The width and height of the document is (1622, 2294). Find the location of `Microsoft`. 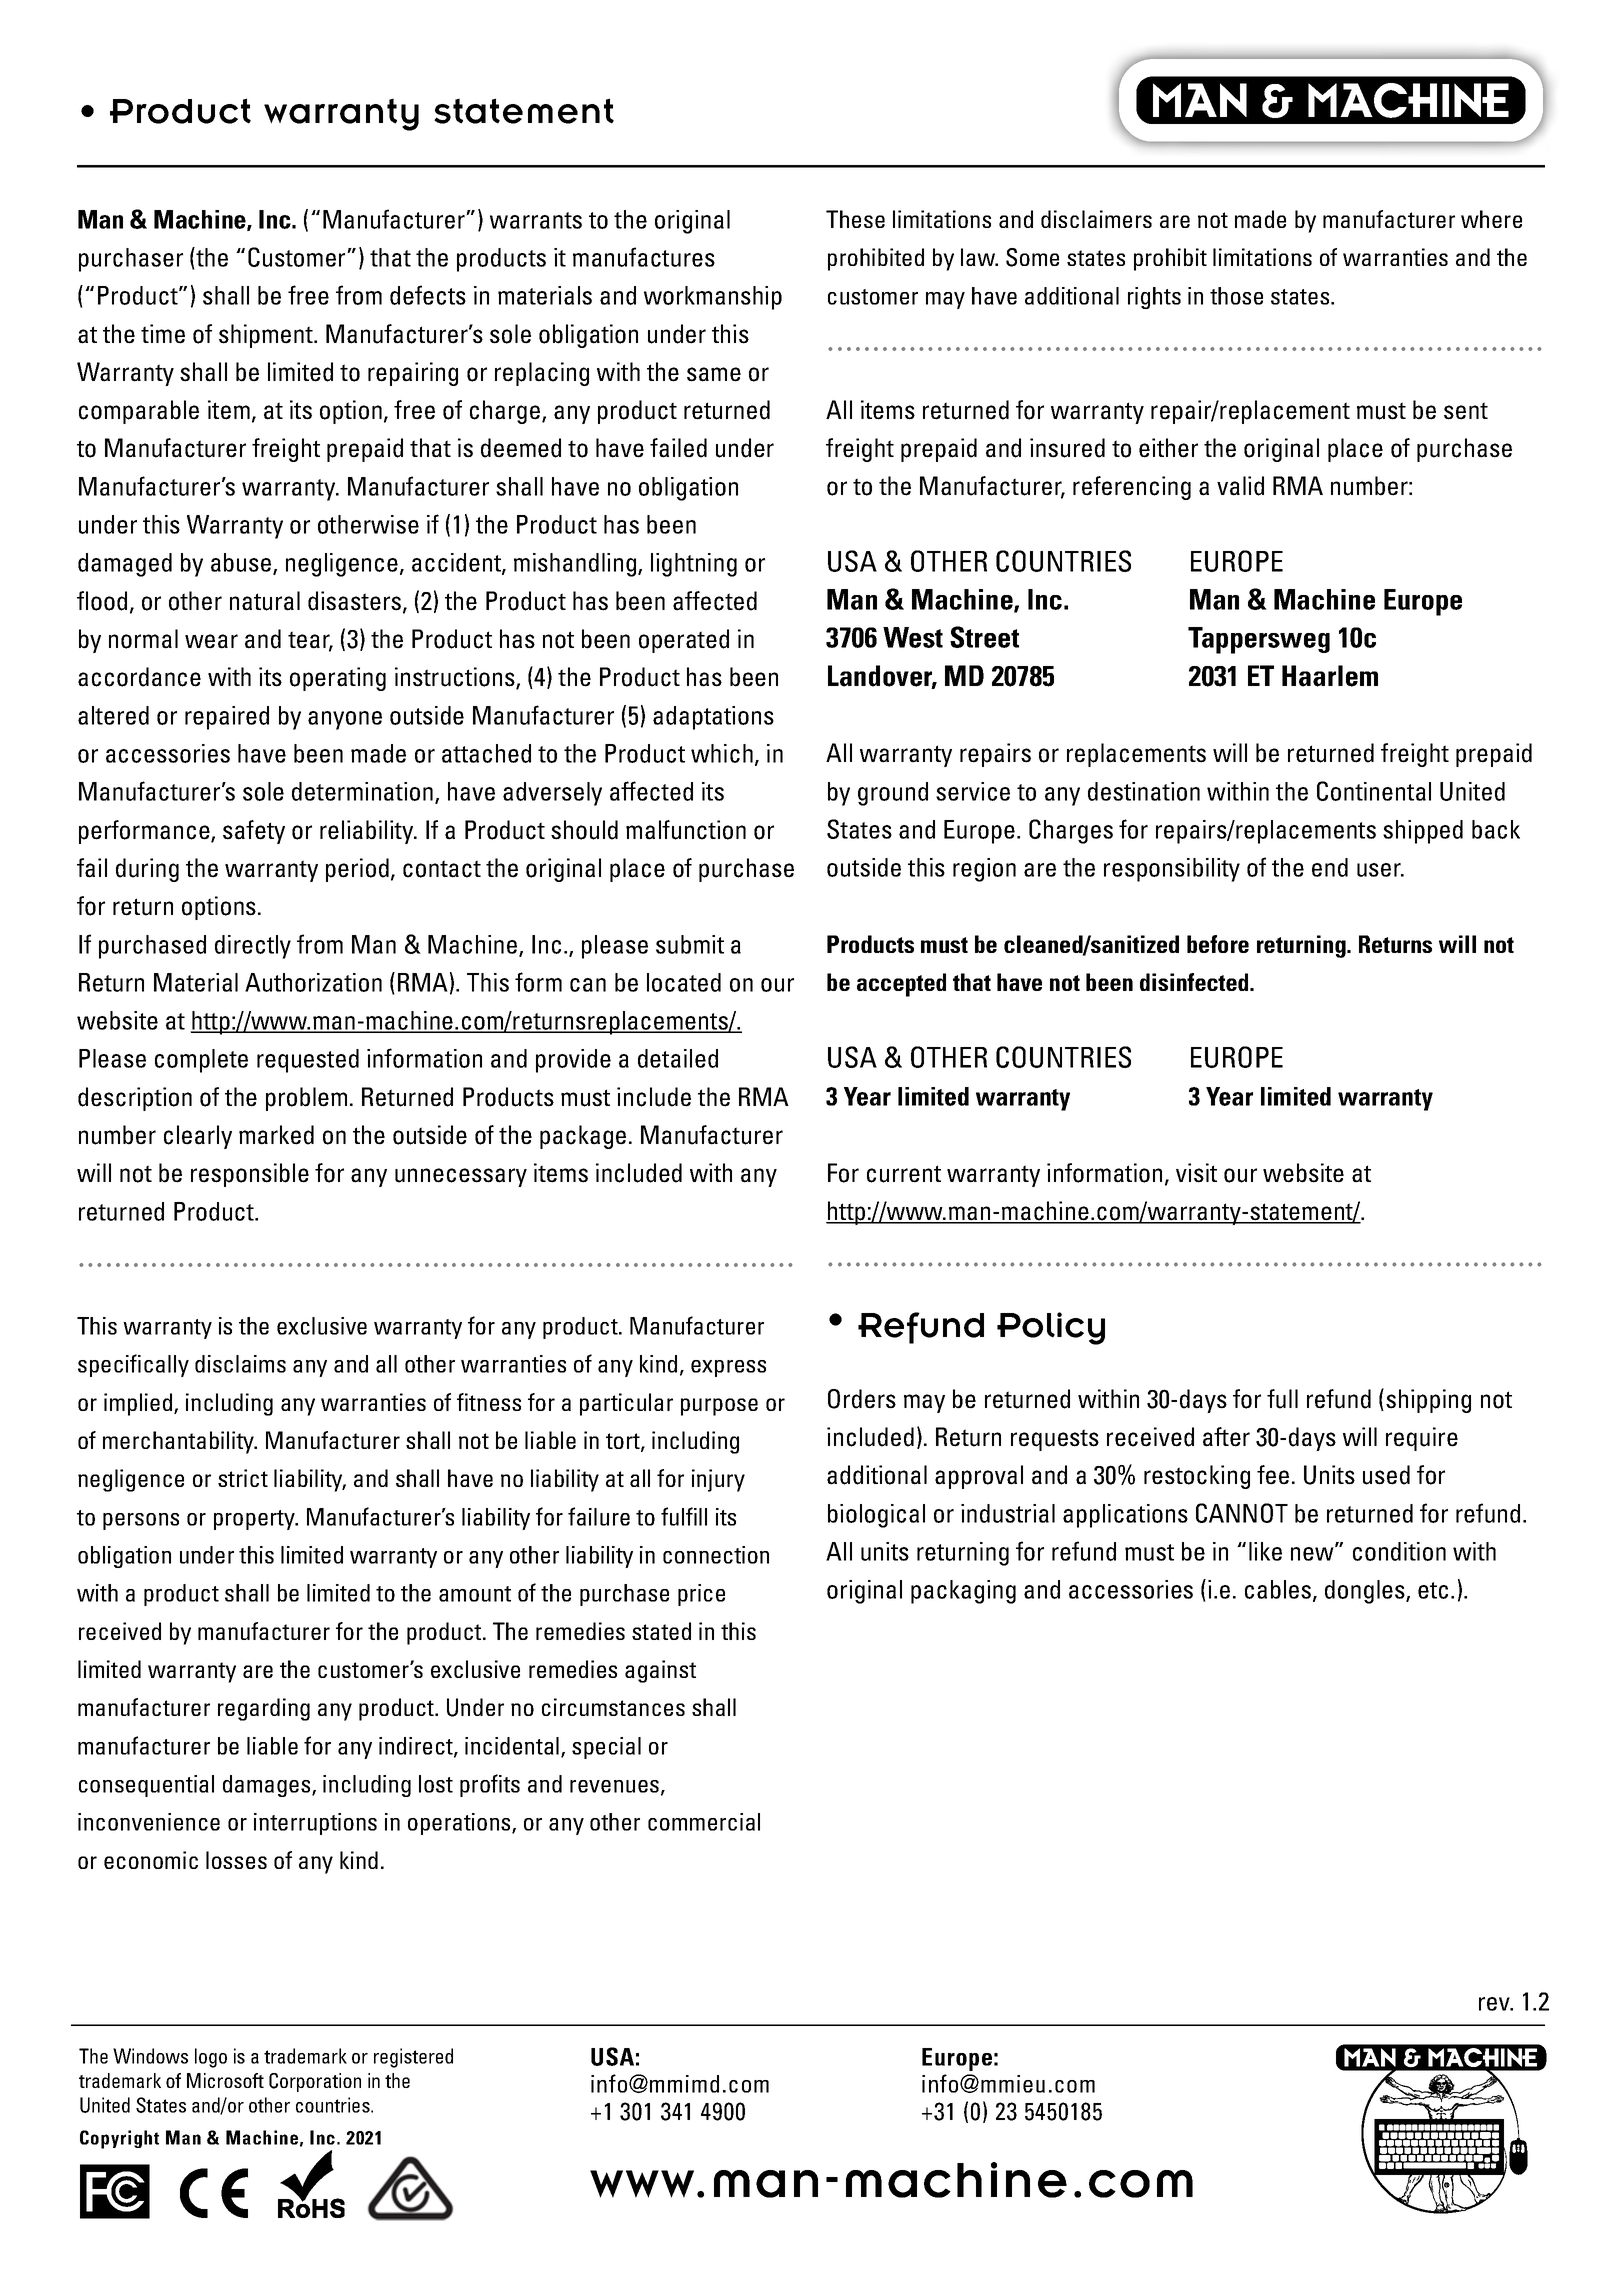

Microsoft is located at coordinates (225, 2080).
